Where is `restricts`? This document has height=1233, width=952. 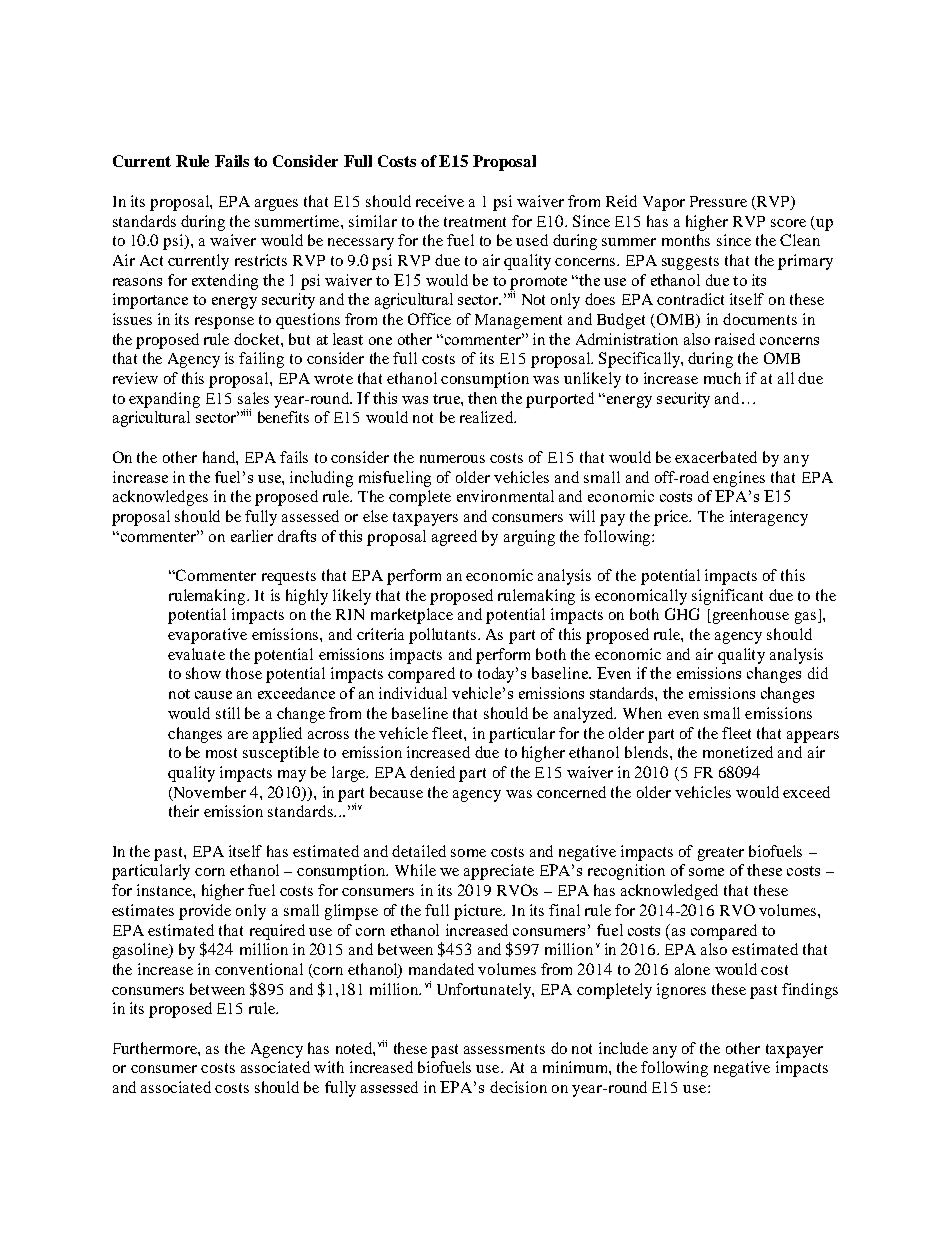 restricts is located at coordinates (261, 260).
